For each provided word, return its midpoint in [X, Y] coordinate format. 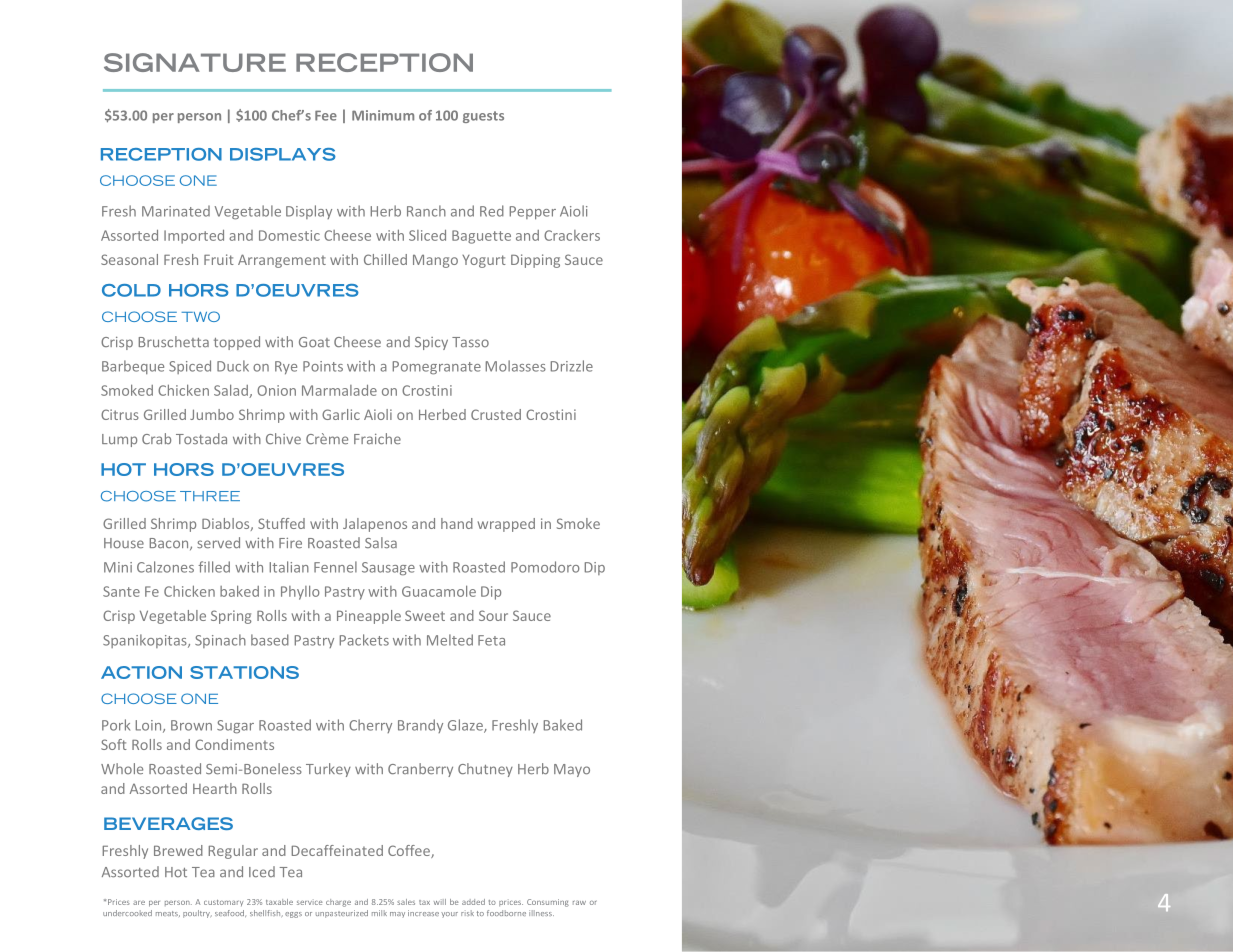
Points [323, 366]
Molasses [516, 366]
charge [338, 903]
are [139, 903]
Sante [121, 591]
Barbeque [133, 367]
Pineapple [369, 617]
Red [492, 211]
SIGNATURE [195, 62]
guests [483, 117]
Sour [493, 615]
